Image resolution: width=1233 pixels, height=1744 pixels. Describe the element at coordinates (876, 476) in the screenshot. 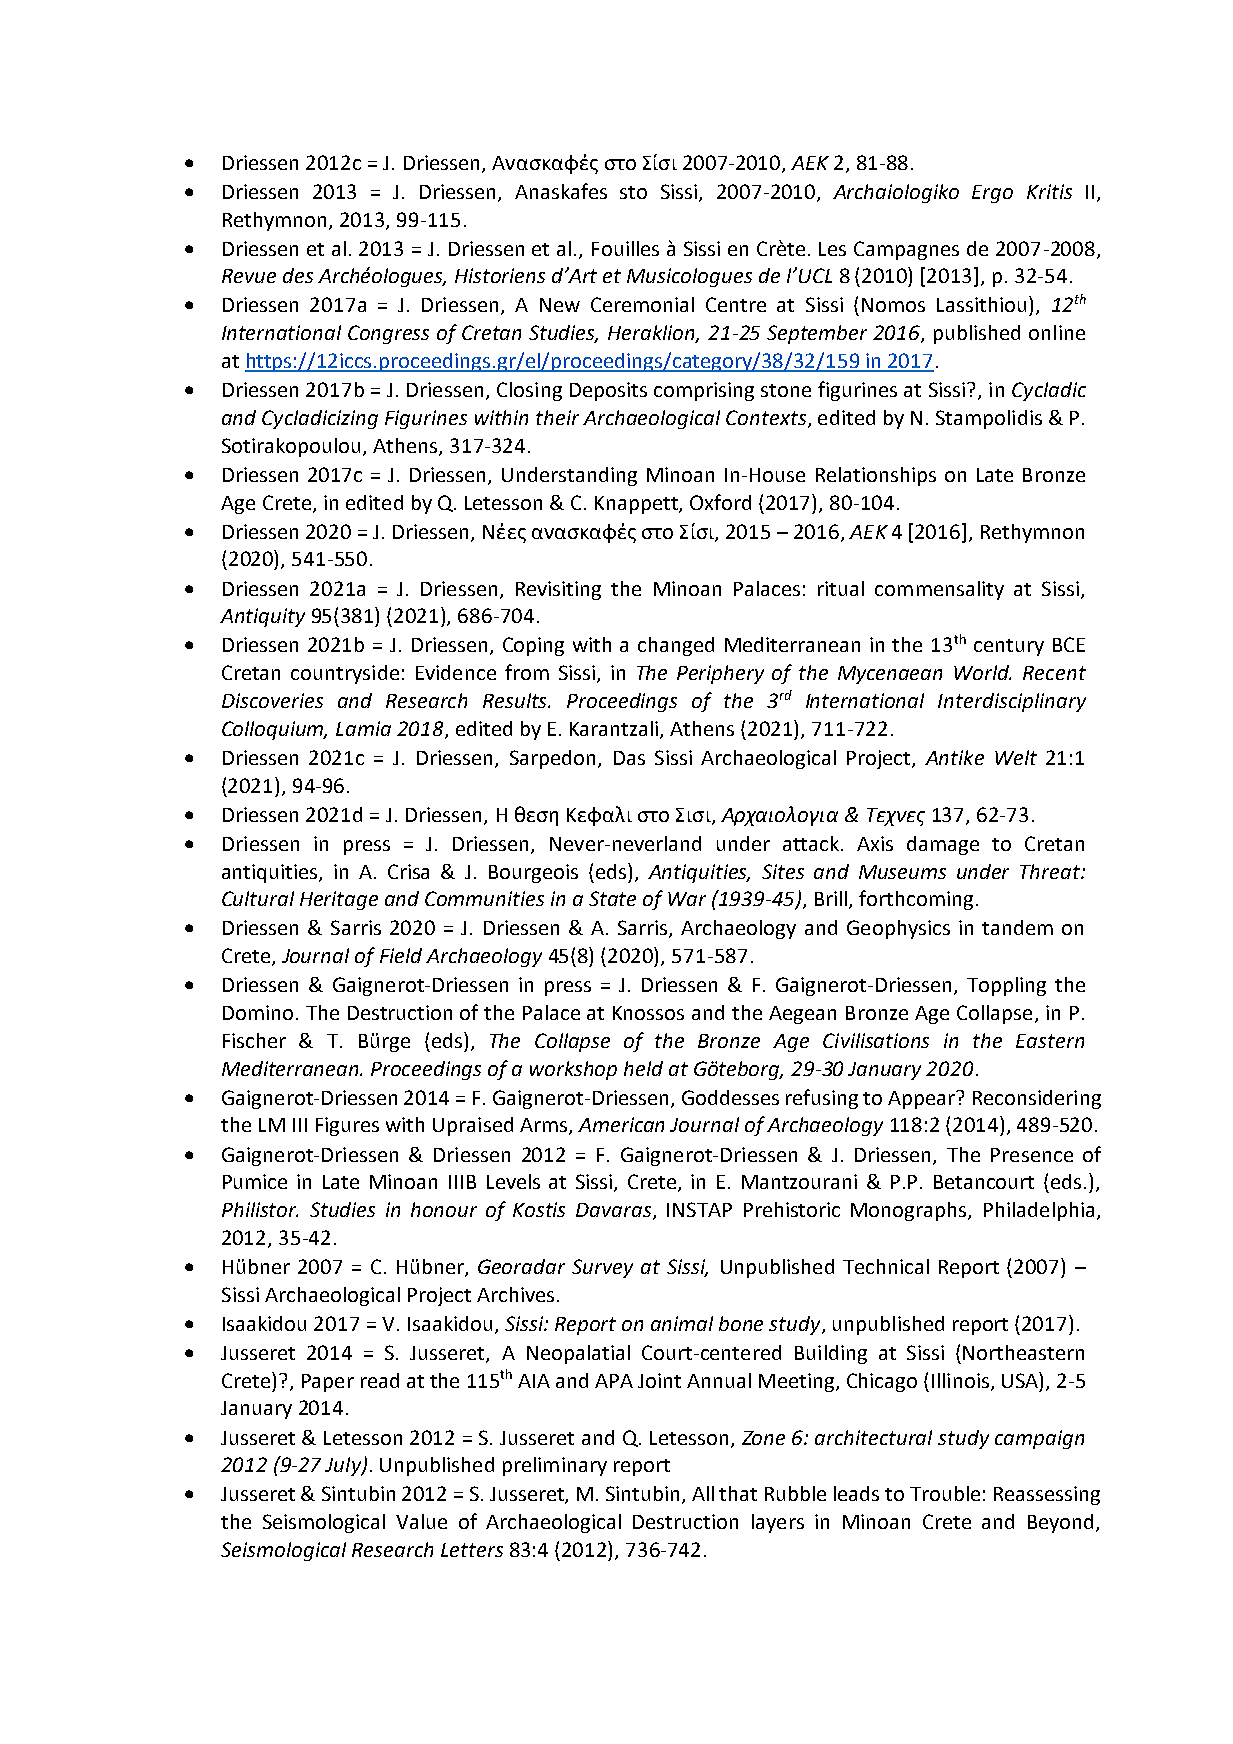

I see `Relationships` at that location.
